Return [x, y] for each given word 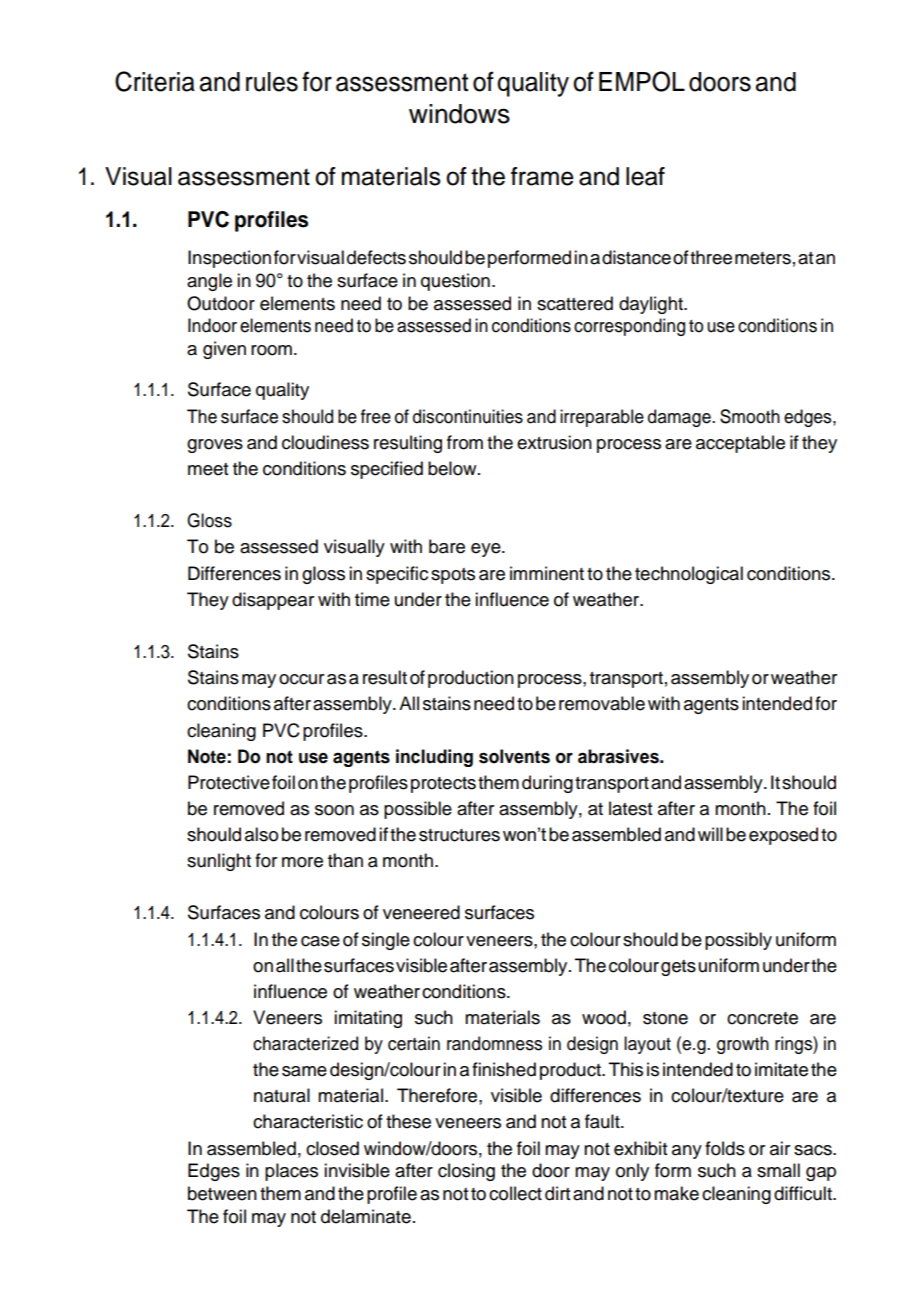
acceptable [740, 444]
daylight [652, 305]
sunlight [219, 862]
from [465, 442]
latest [630, 808]
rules [272, 82]
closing [466, 1172]
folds [725, 1148]
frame [542, 176]
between [222, 1193]
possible [418, 810]
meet [208, 469]
